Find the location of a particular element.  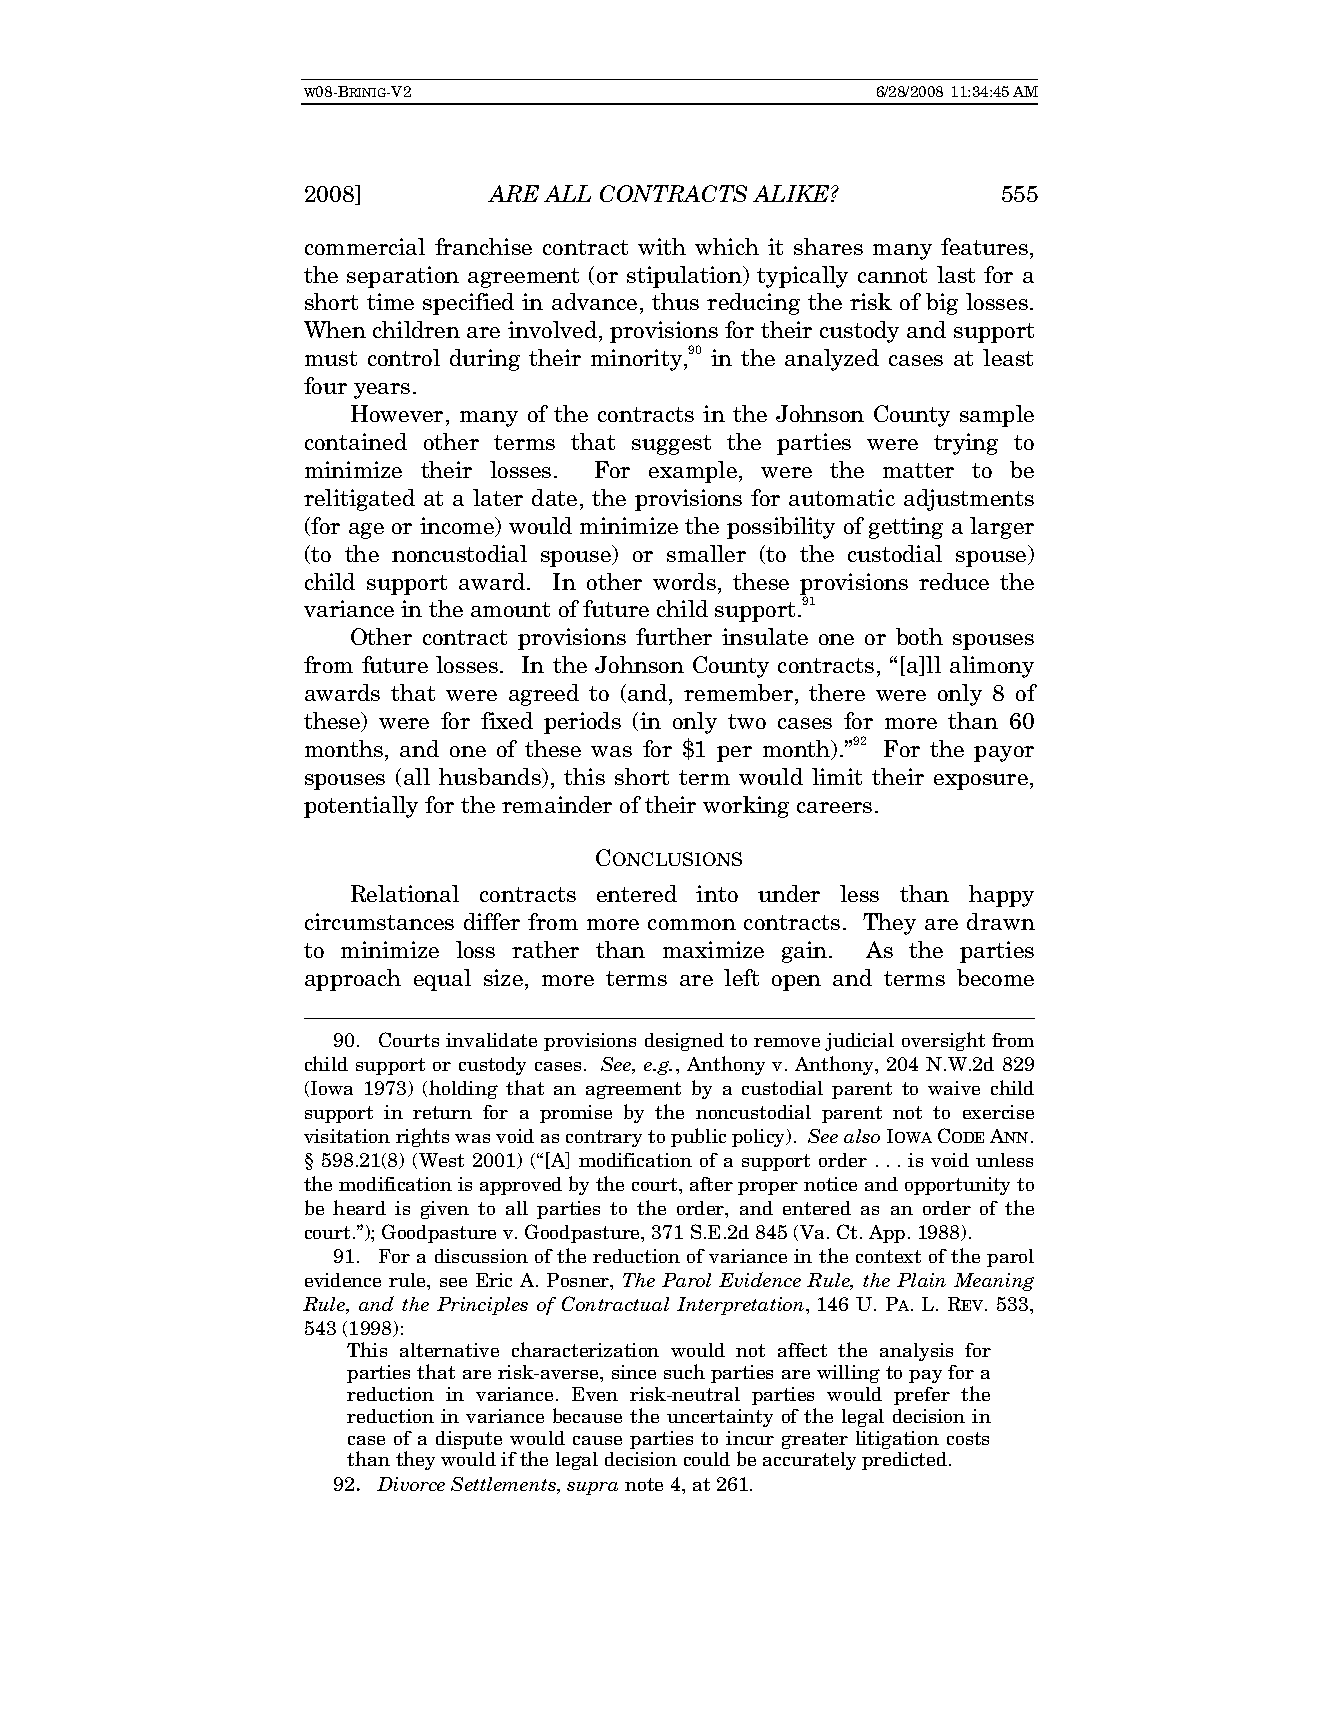

amount is located at coordinates (510, 609).
